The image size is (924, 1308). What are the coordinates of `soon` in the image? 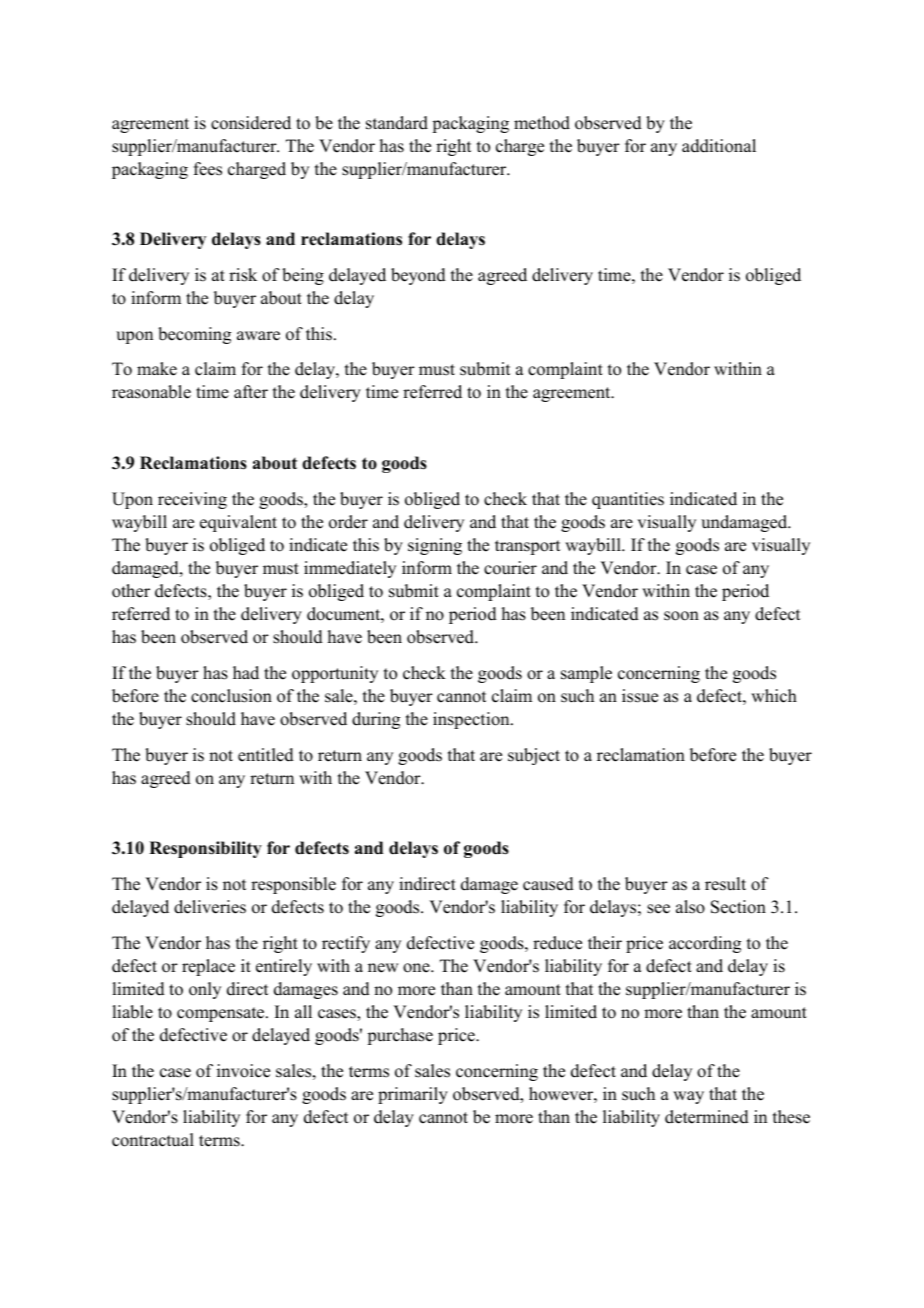 It's located at (681, 616).
